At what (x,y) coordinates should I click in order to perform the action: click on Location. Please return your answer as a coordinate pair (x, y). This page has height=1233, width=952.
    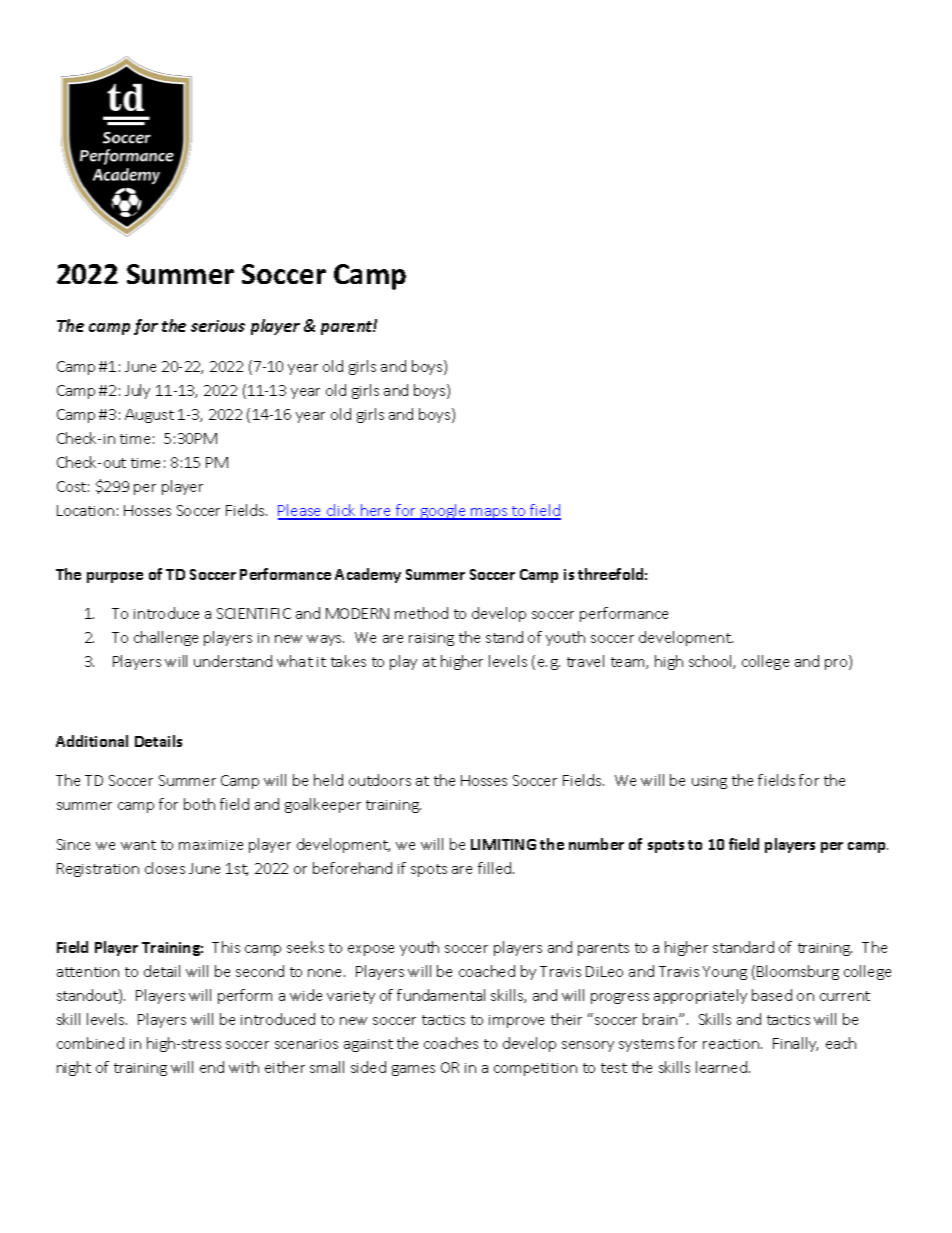
    Looking at the image, I should click on (85, 510).
